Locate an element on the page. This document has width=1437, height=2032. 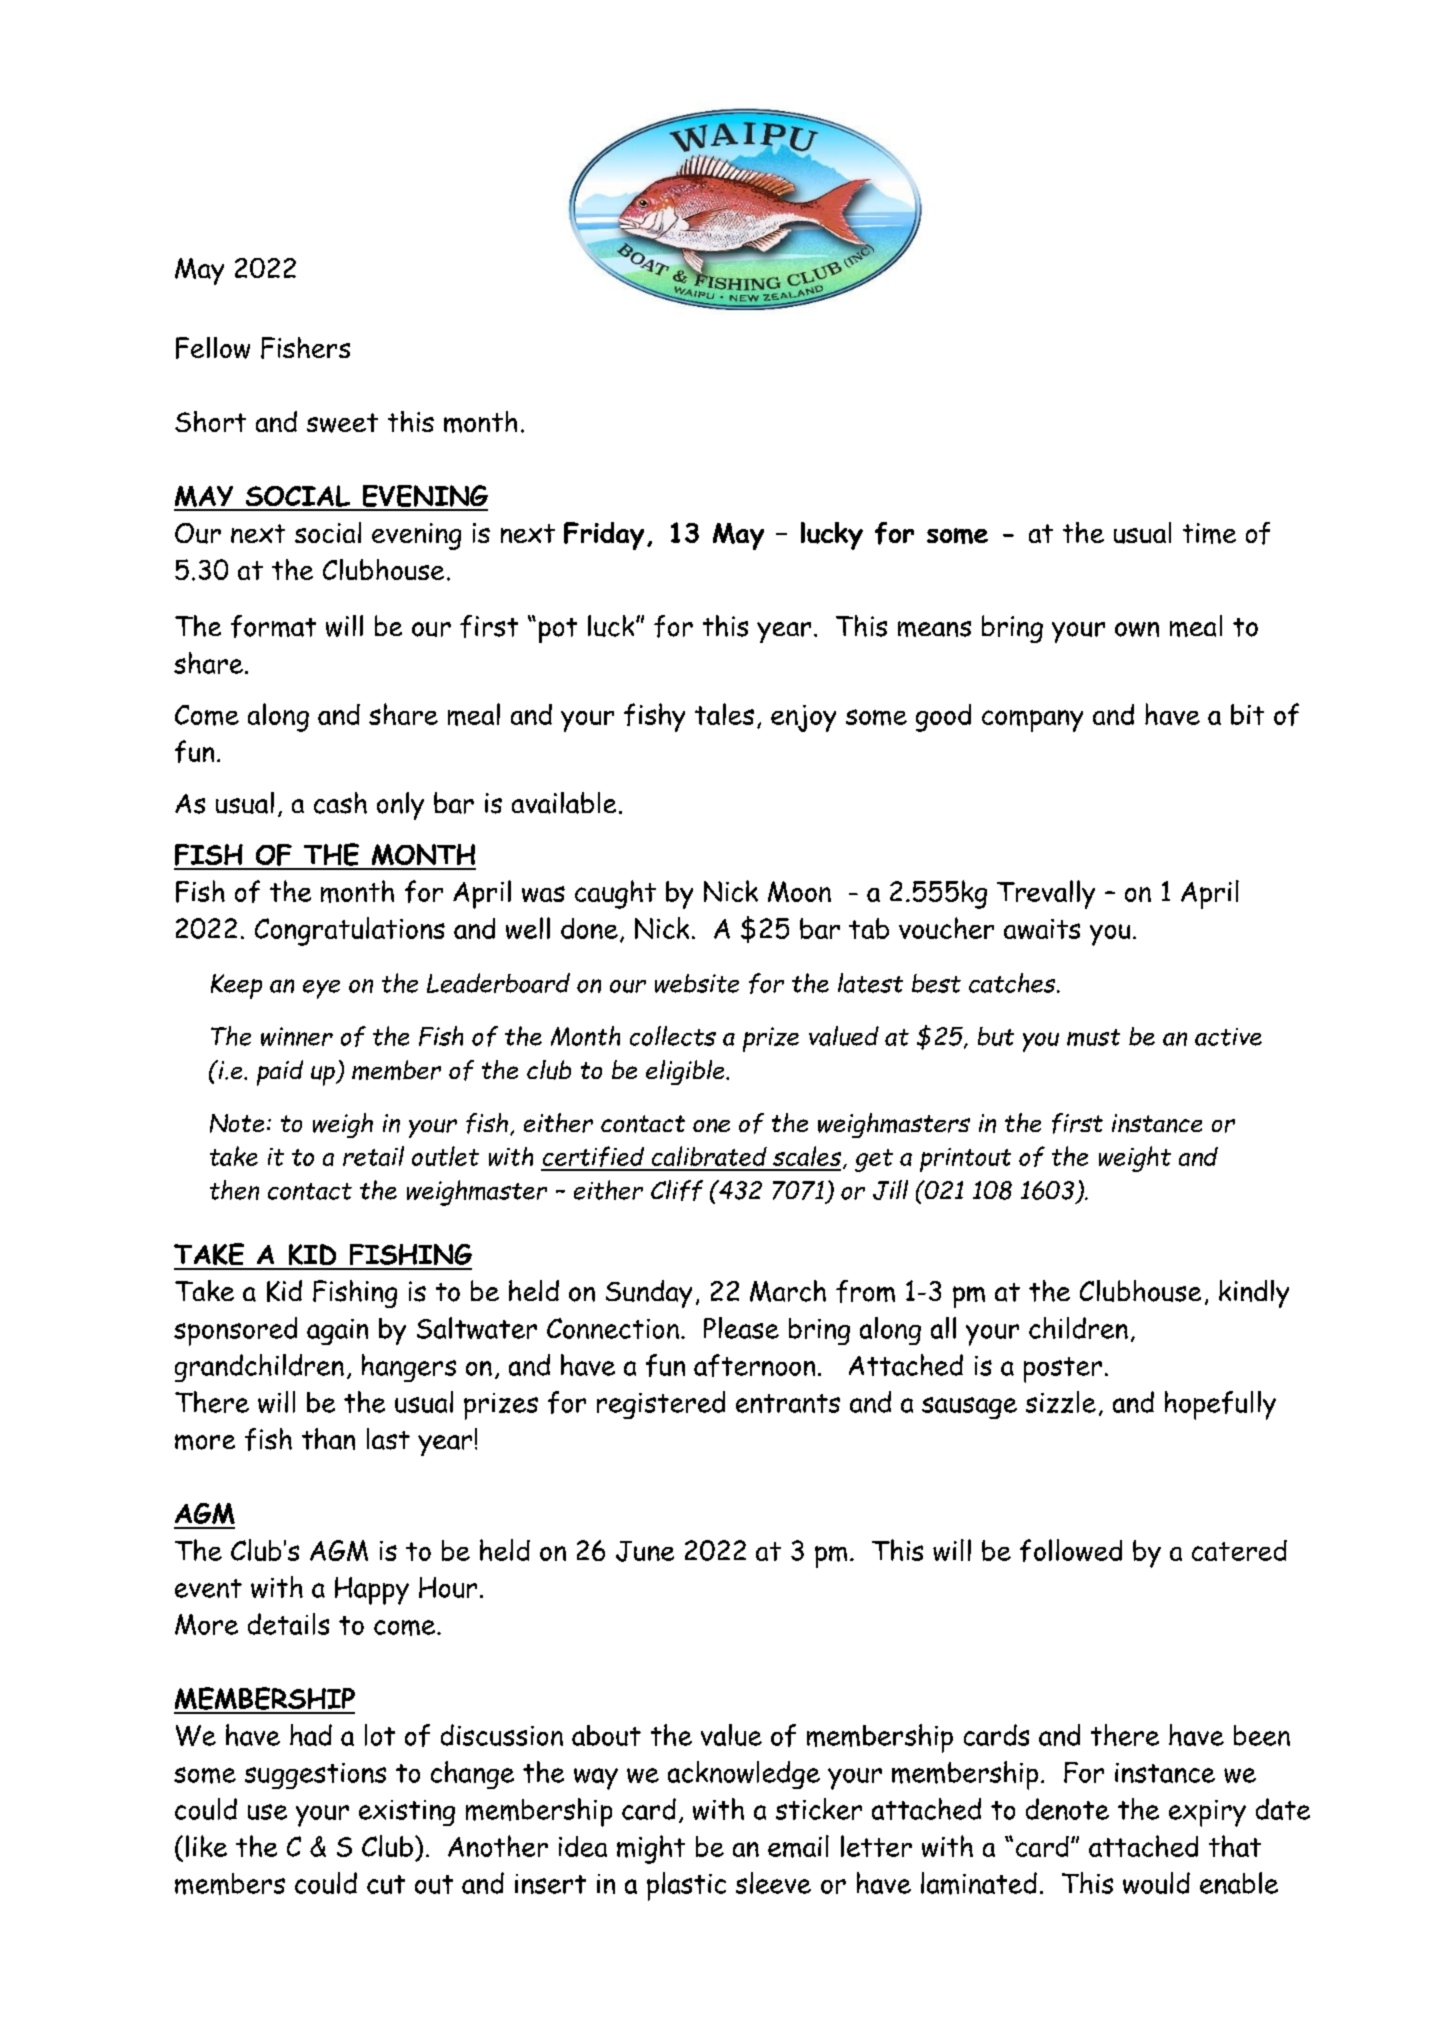
retail is located at coordinates (373, 1156).
